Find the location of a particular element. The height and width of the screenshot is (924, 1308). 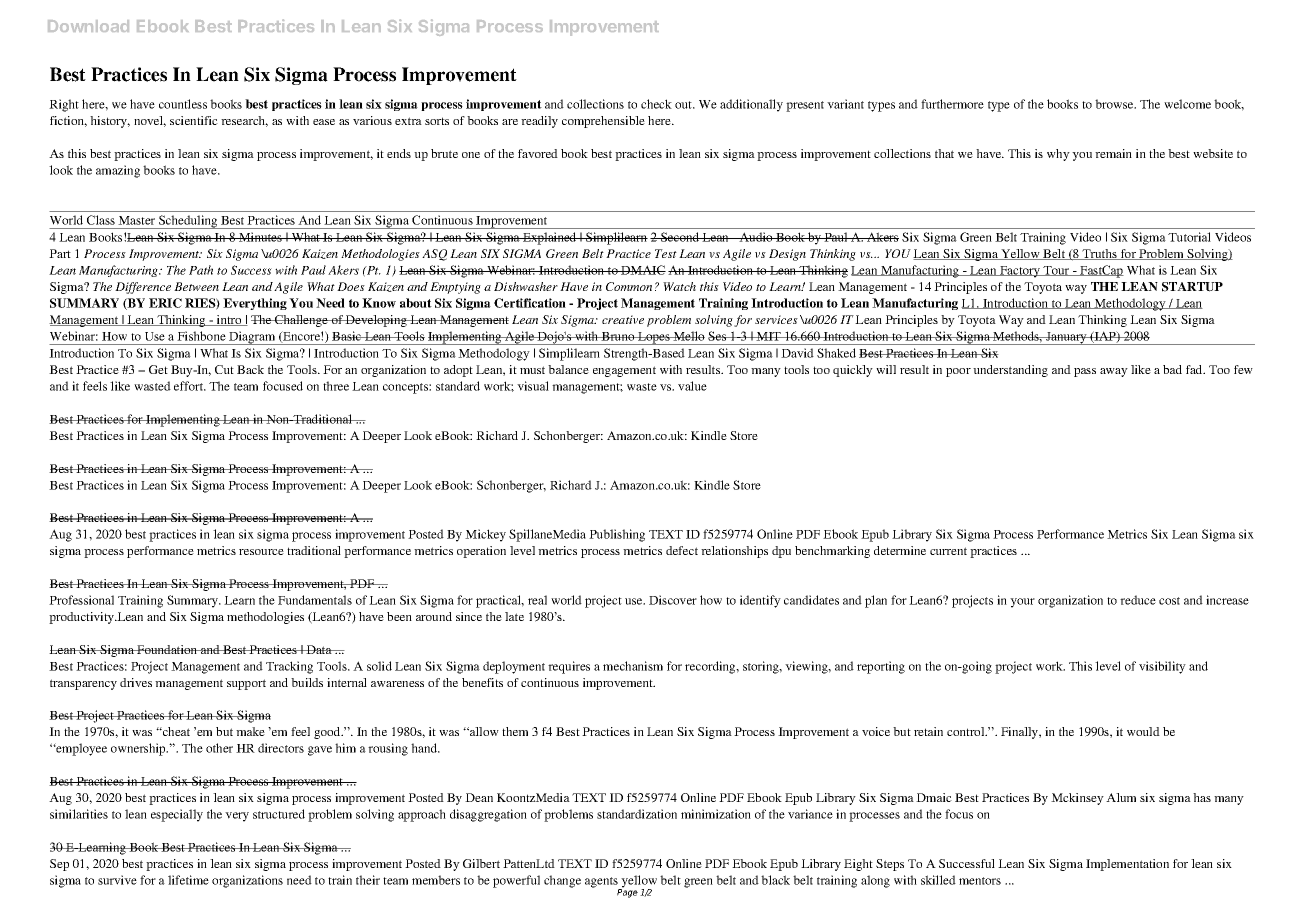

Download is located at coordinates (88, 26).
